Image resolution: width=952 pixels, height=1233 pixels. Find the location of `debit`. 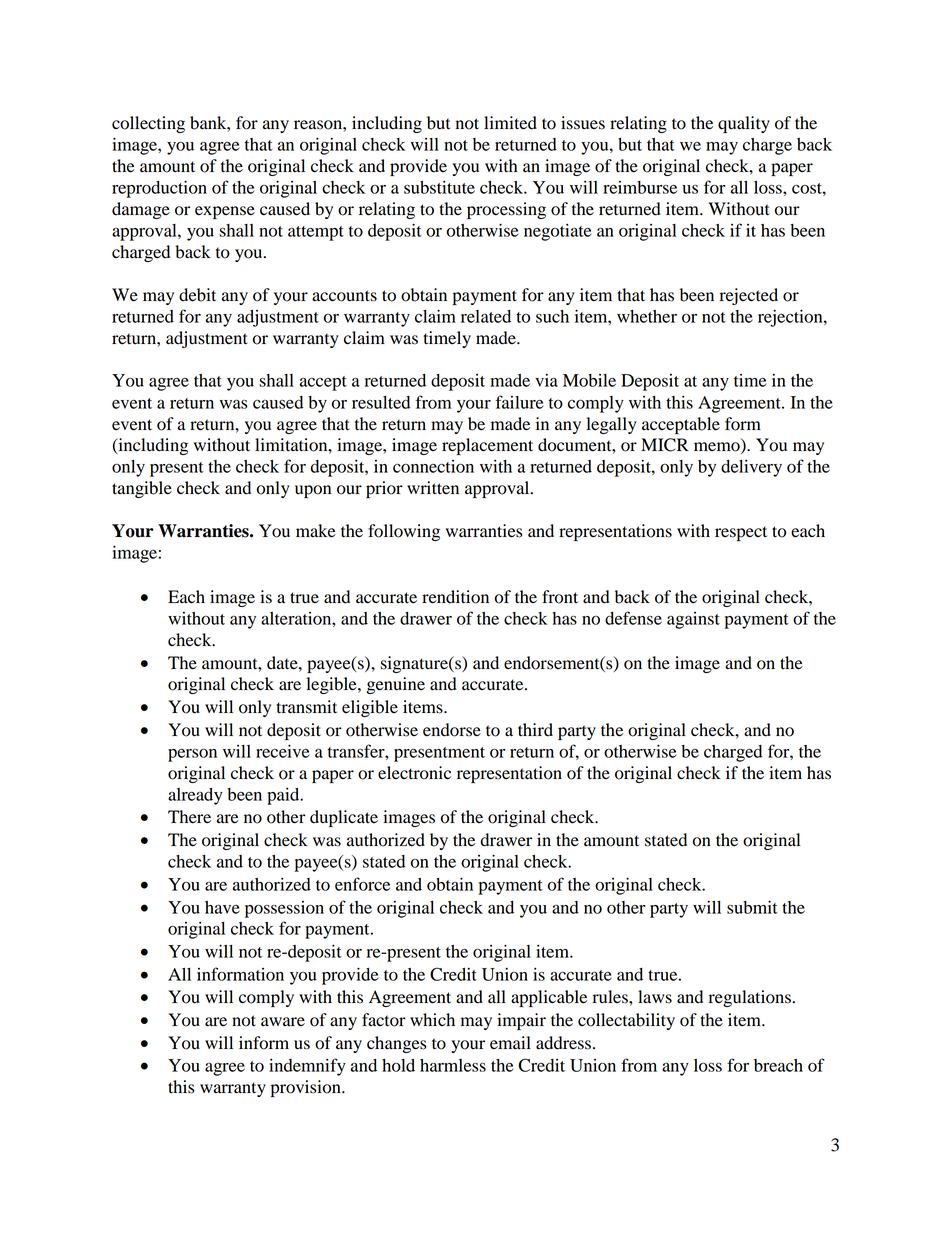

debit is located at coordinates (197, 295).
